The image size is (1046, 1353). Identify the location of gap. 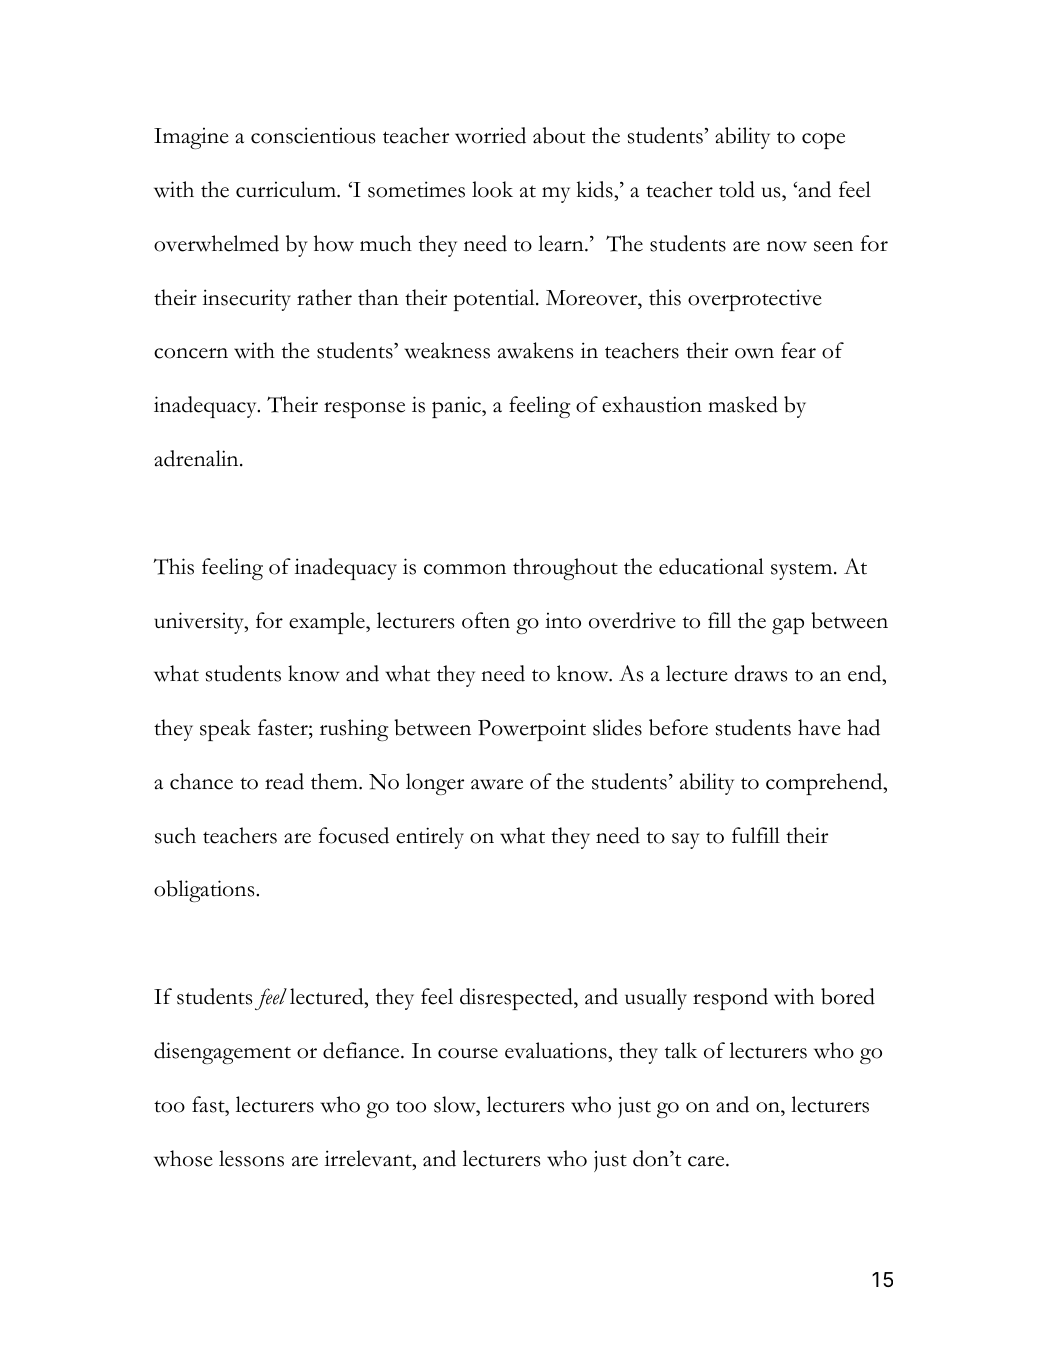
(788, 625).
